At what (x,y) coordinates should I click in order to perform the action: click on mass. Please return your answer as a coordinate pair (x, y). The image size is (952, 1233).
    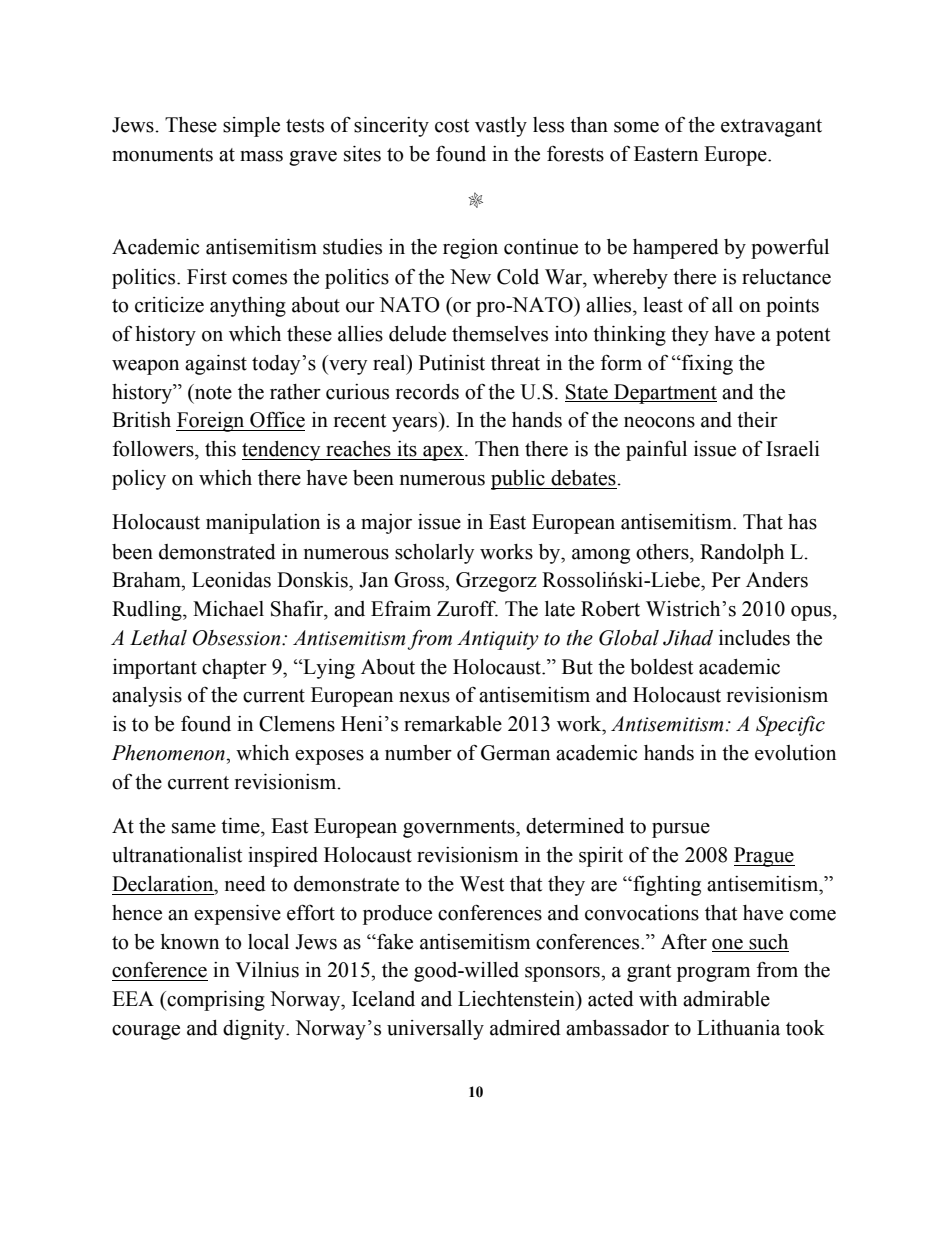
    Looking at the image, I should click on (261, 156).
